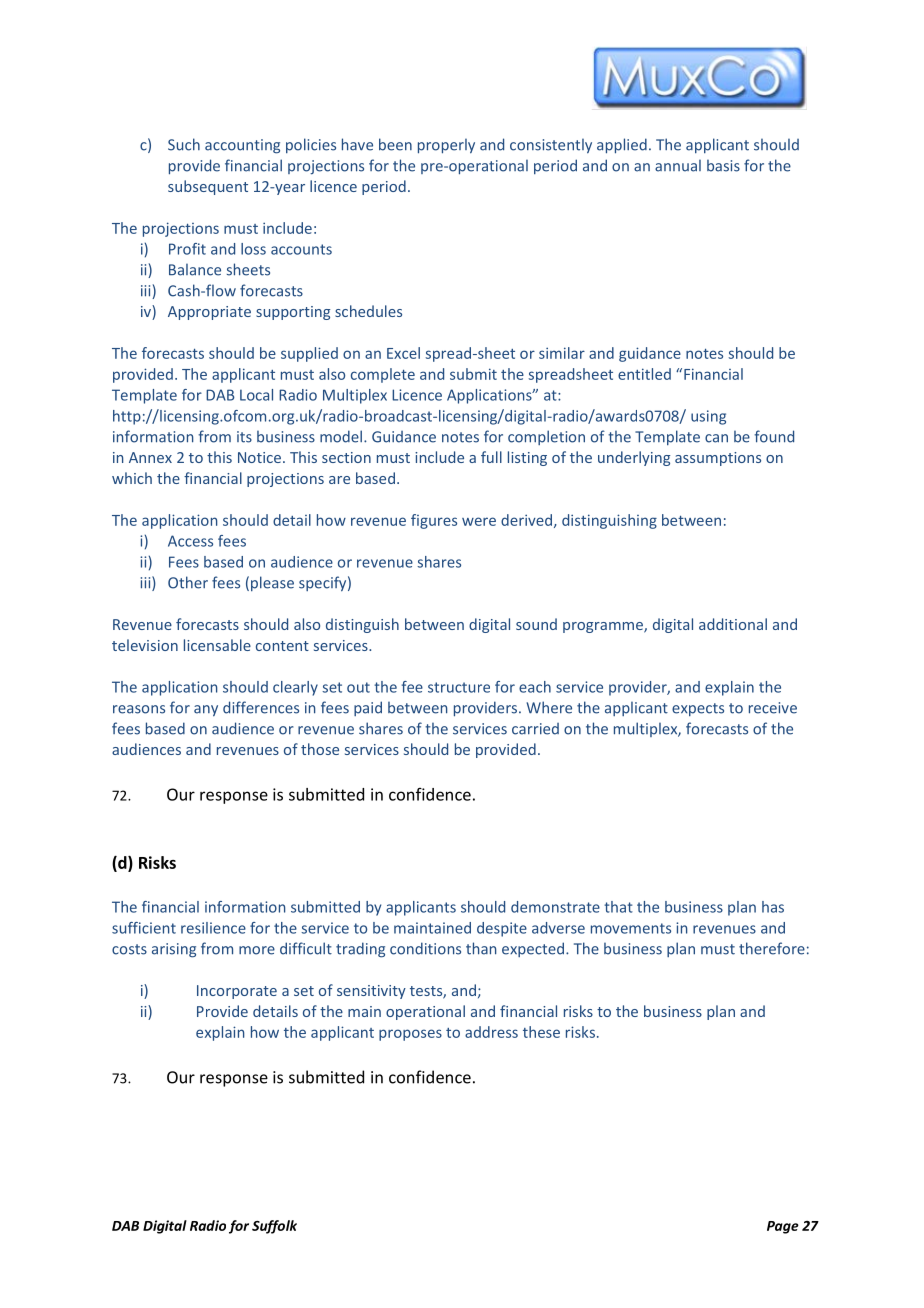 This image has height=1308, width=924. Describe the element at coordinates (723, 165) in the image. I see `basis` at that location.
